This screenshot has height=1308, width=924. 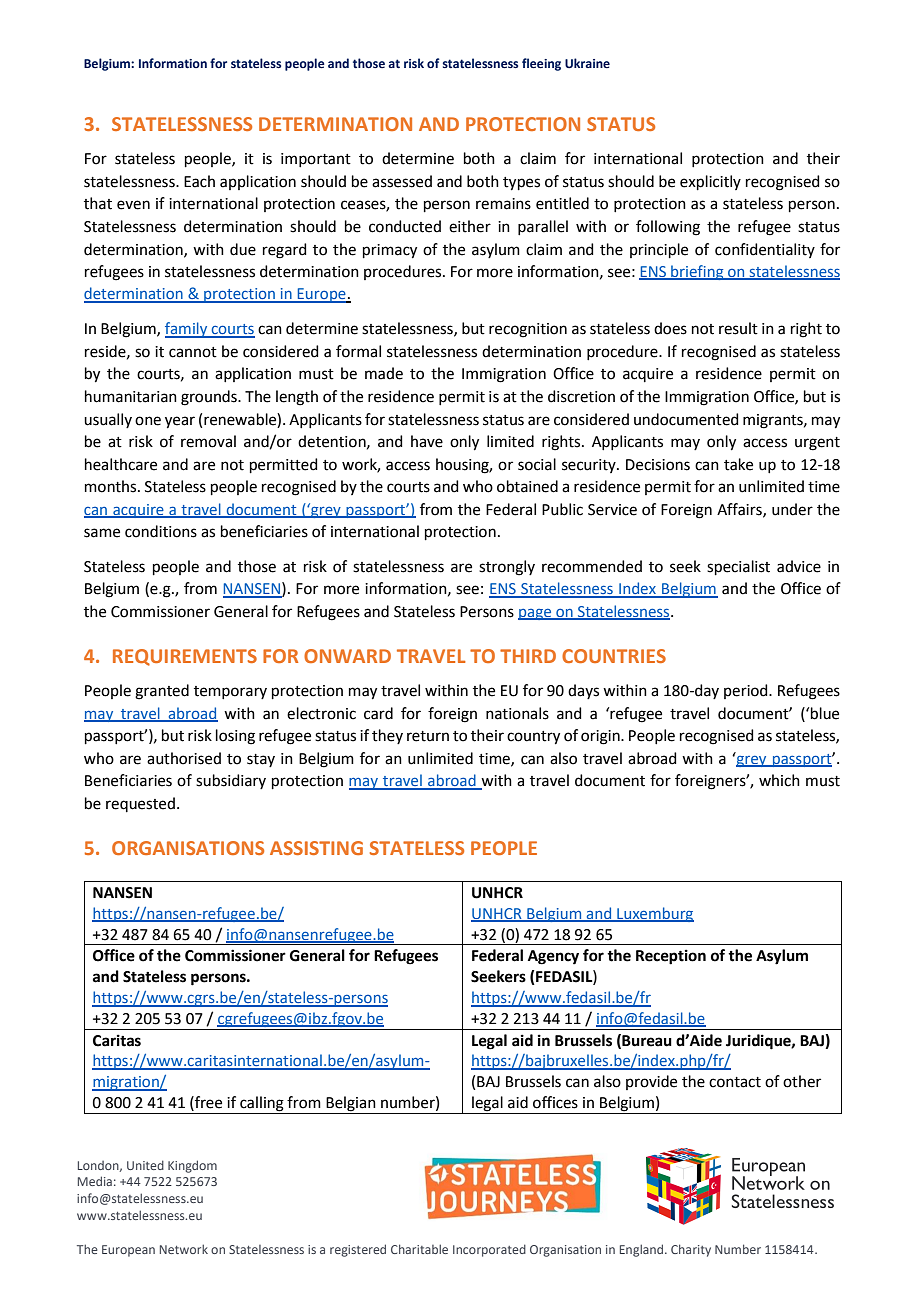 I want to click on recognition, so click(x=528, y=330).
